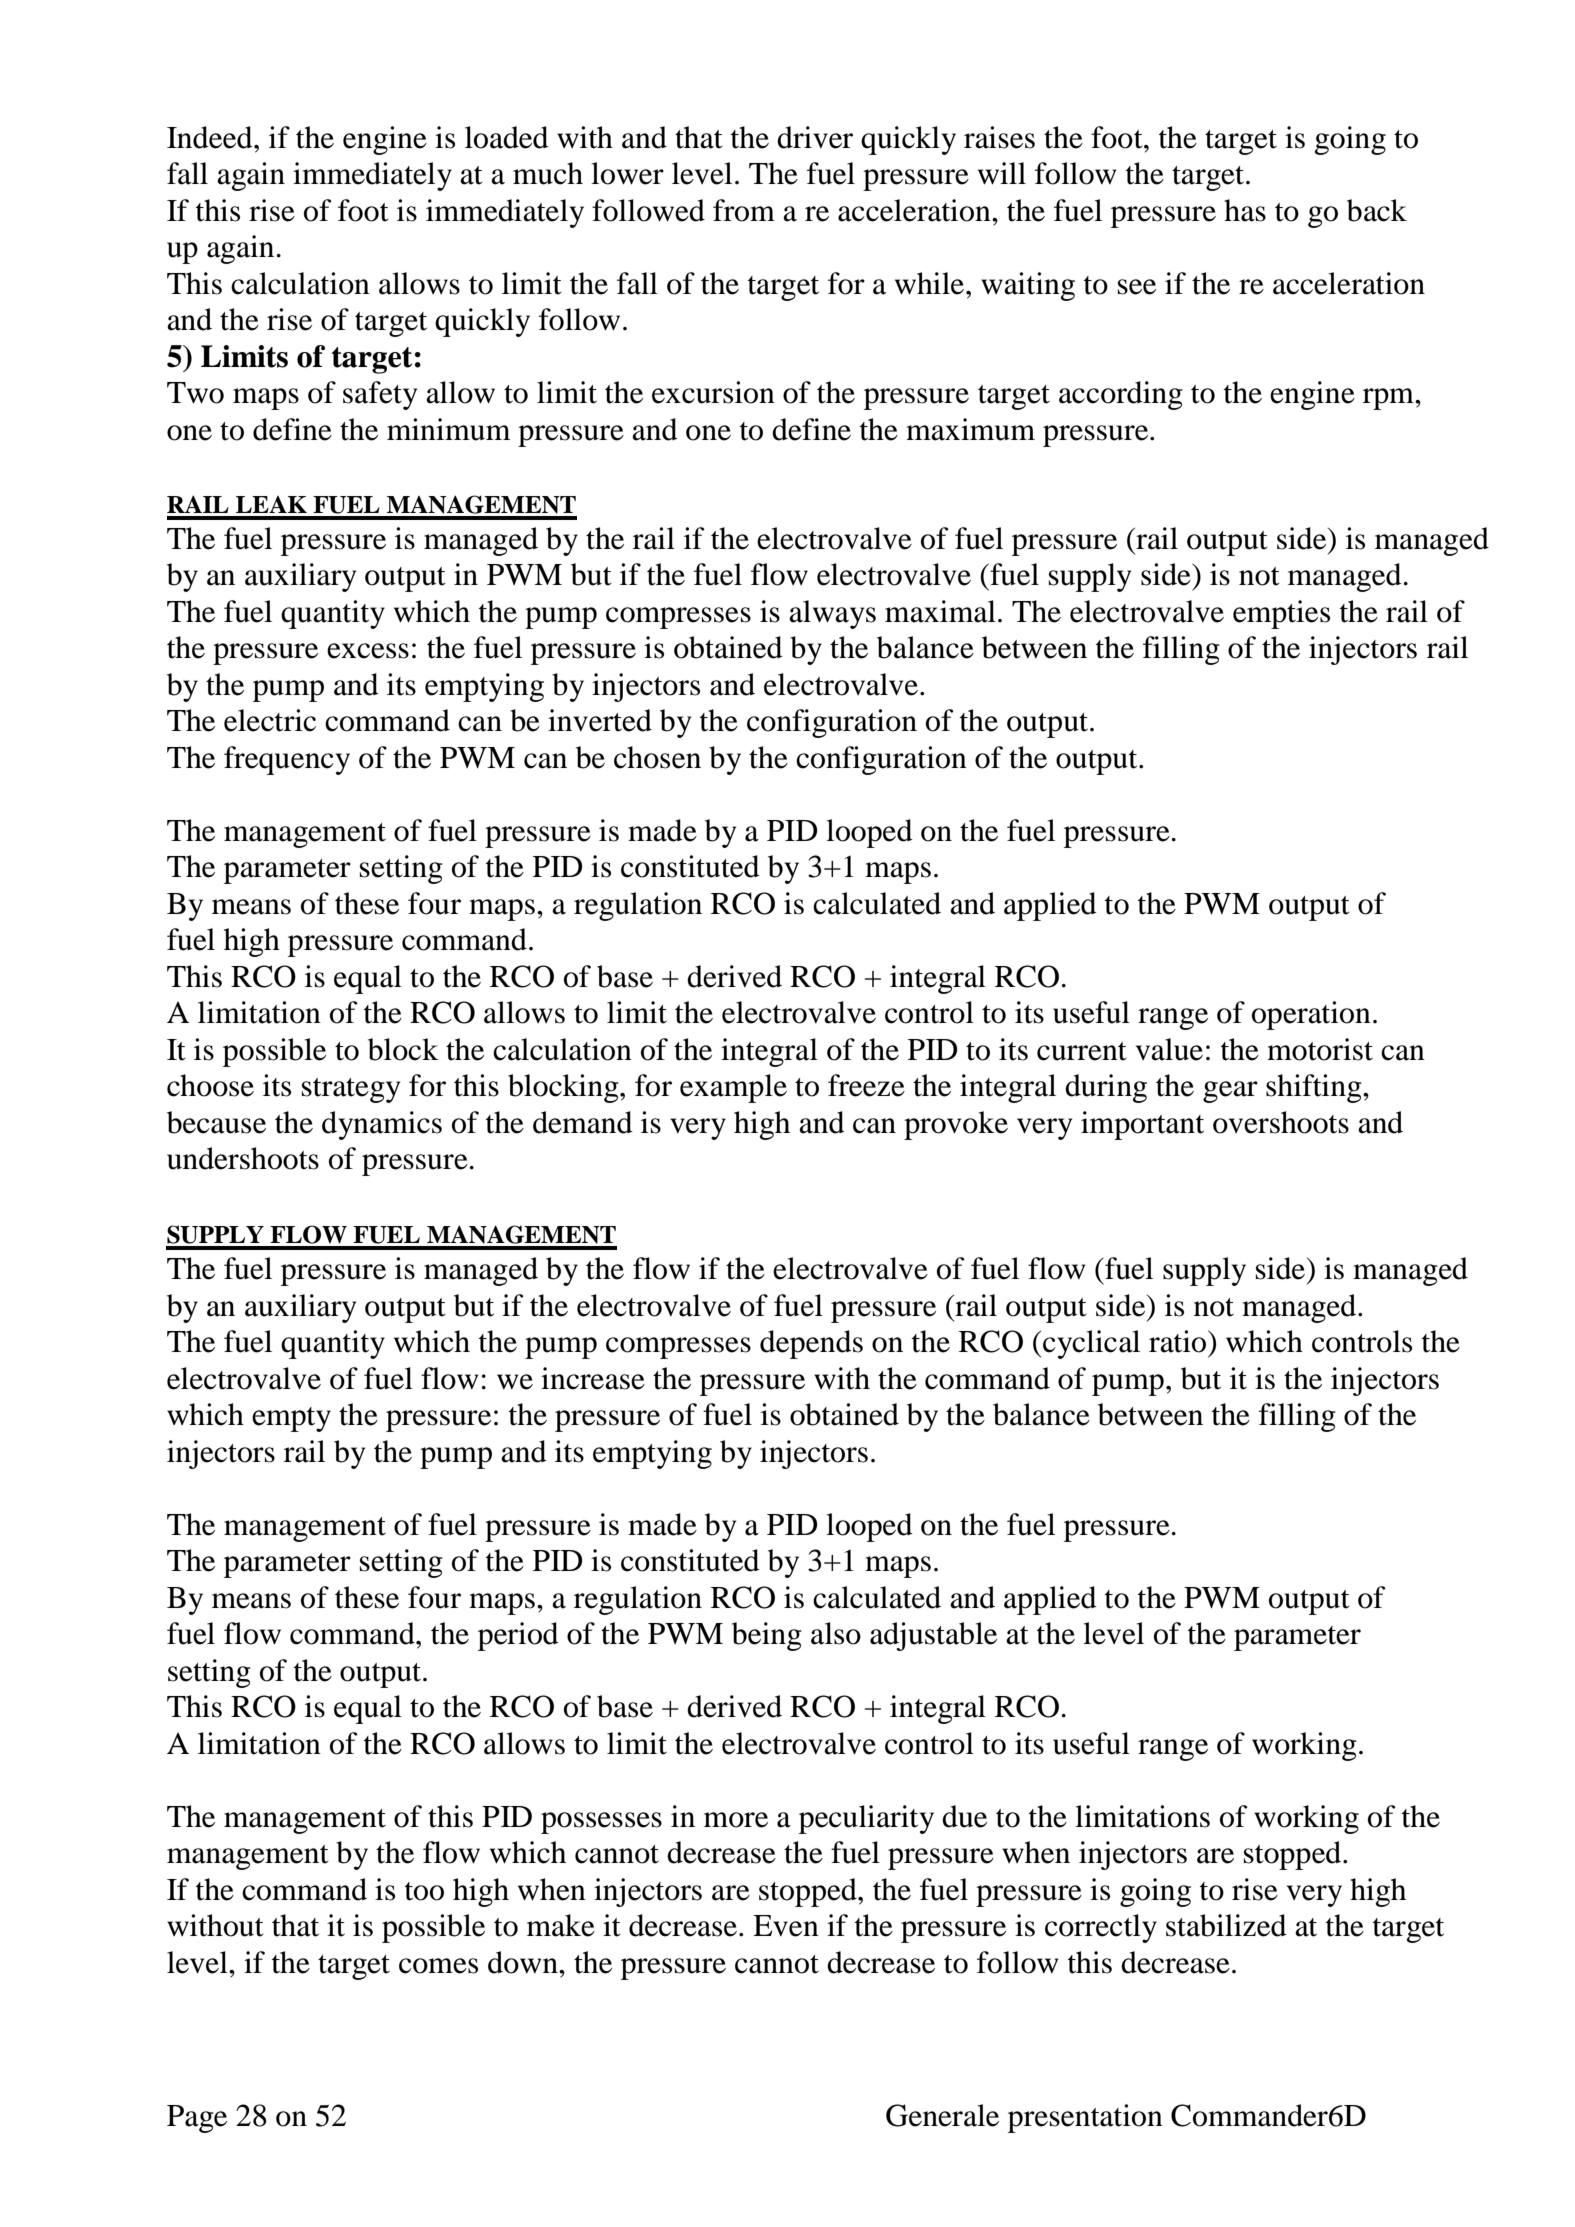 This image has width=1575, height=2227. What do you see at coordinates (786, 1926) in the image?
I see `Even` at bounding box center [786, 1926].
